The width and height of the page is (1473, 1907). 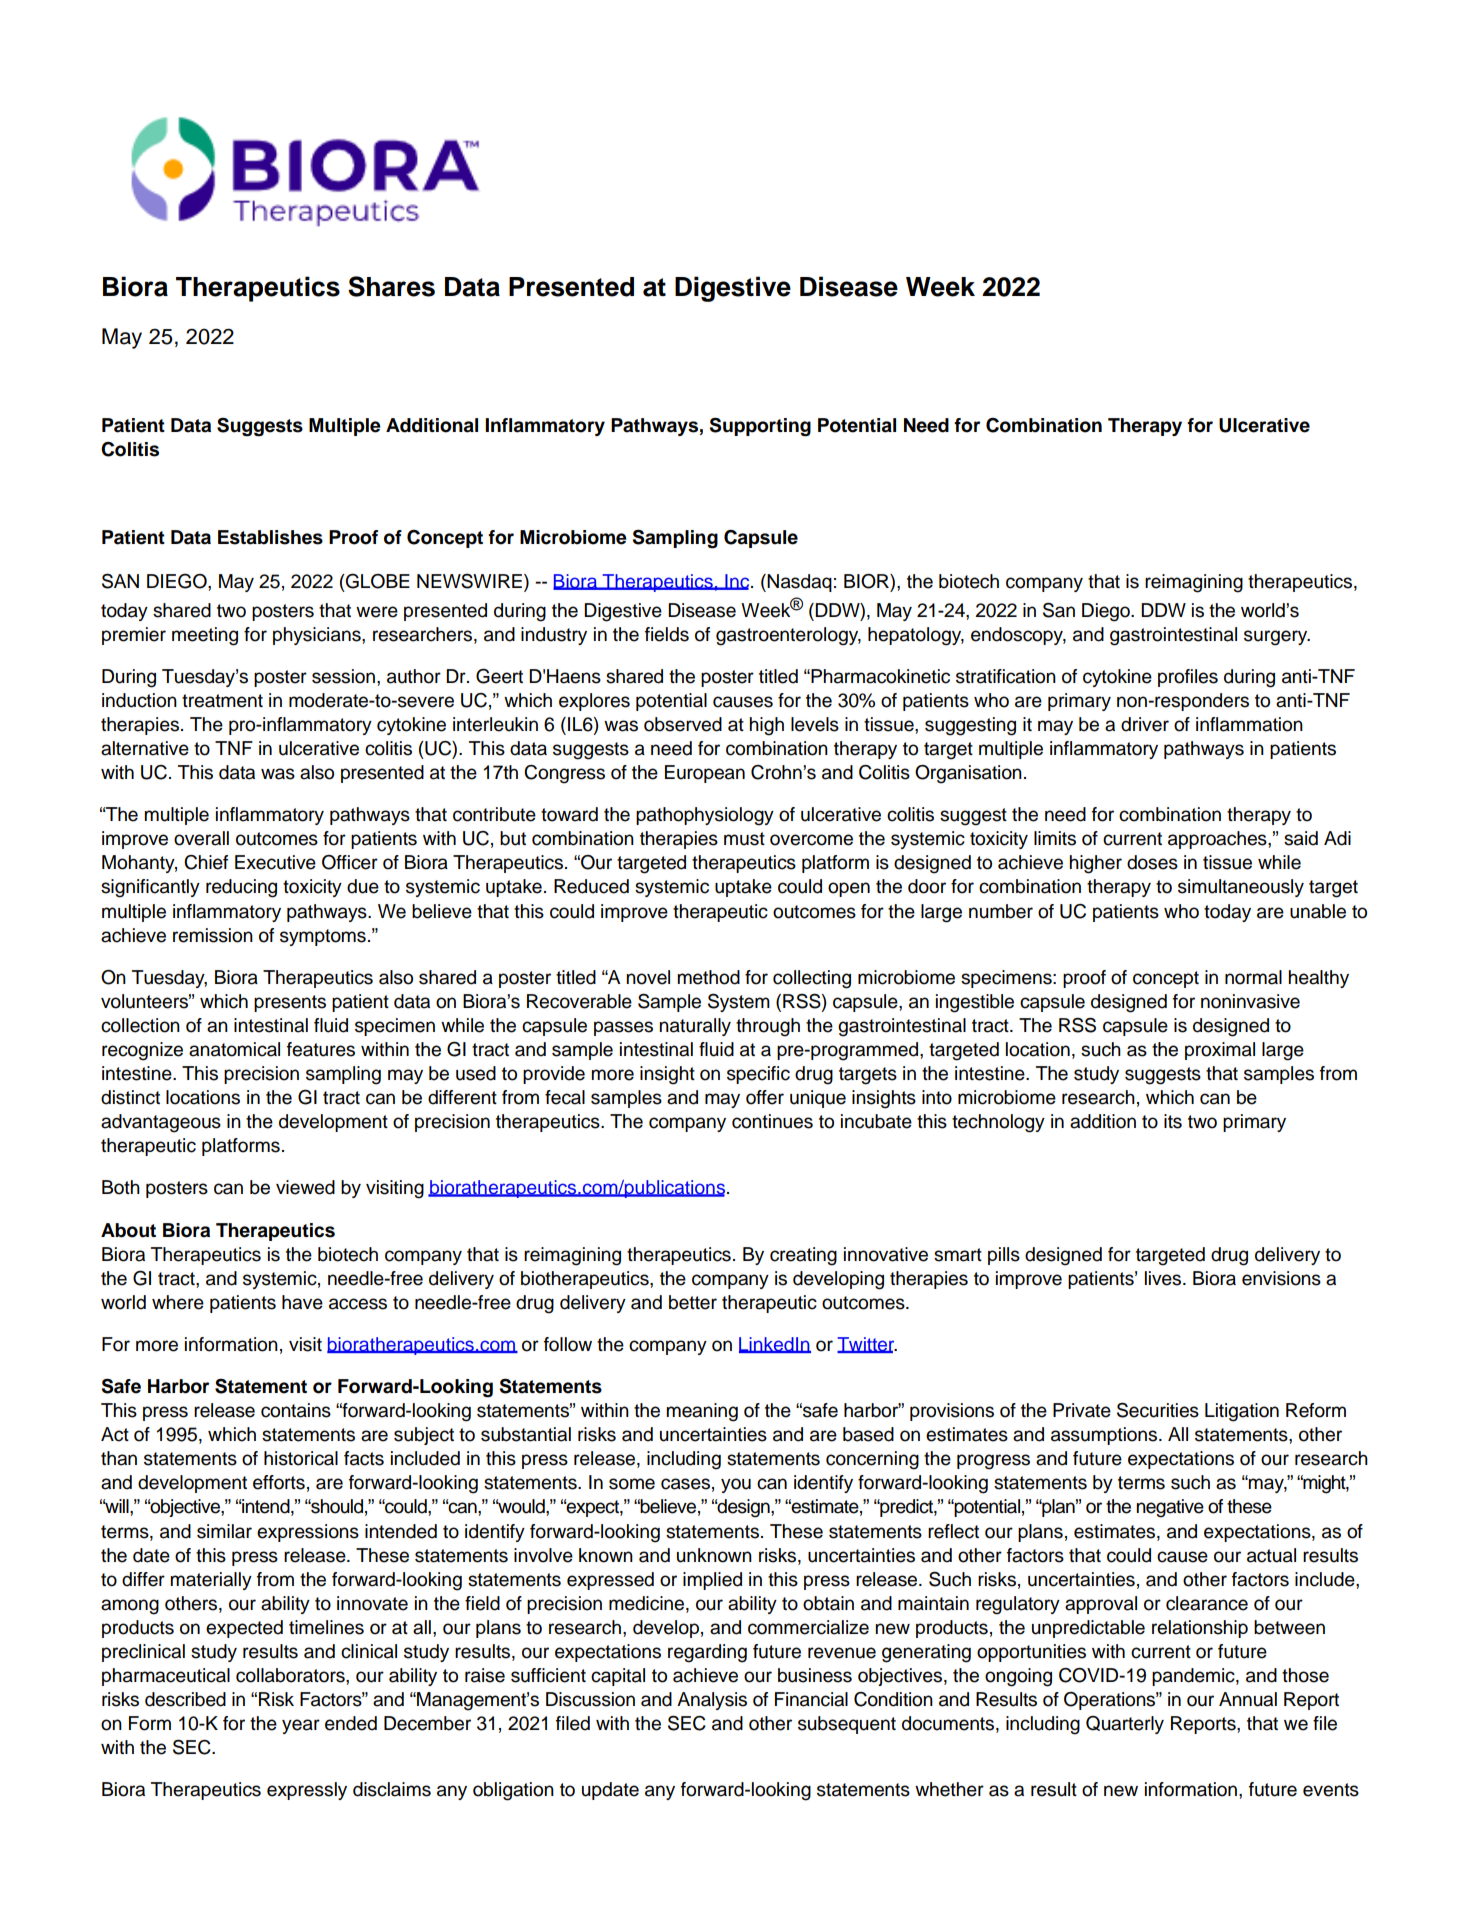 What do you see at coordinates (1220, 1051) in the page?
I see `proximal` at bounding box center [1220, 1051].
